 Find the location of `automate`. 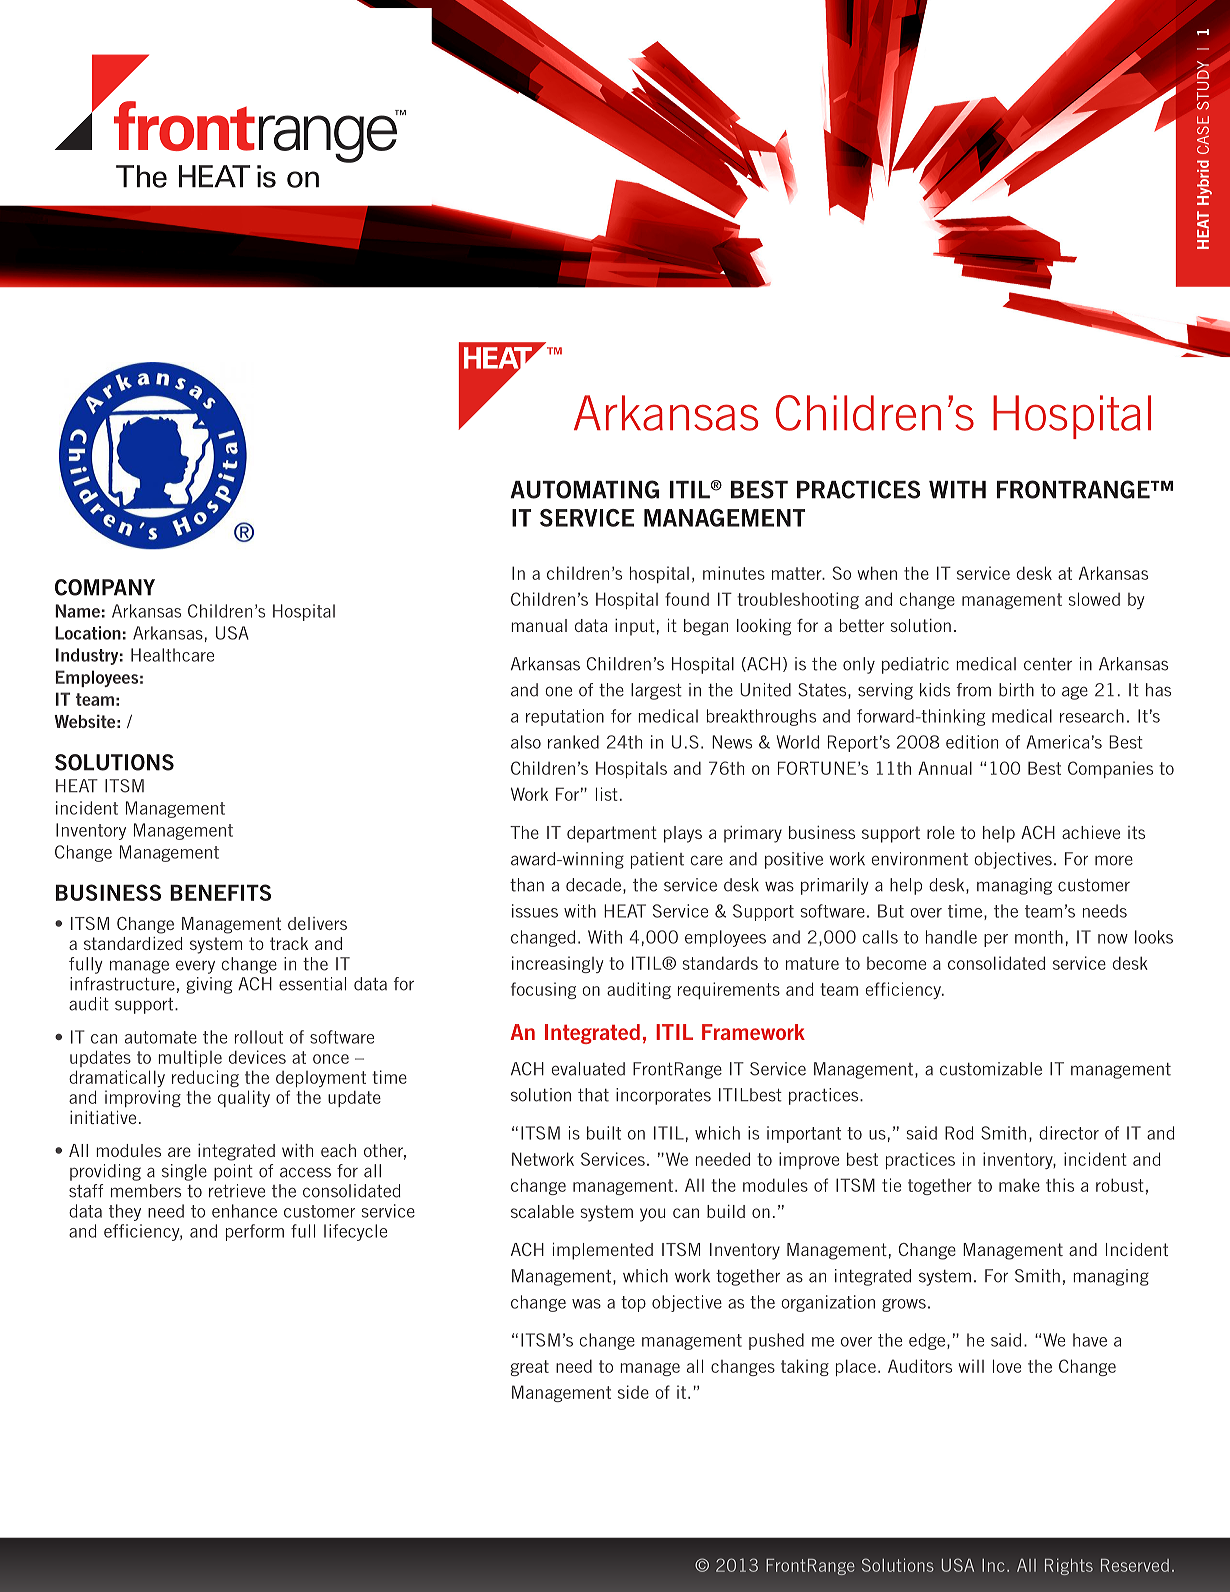

automate is located at coordinates (161, 1037).
